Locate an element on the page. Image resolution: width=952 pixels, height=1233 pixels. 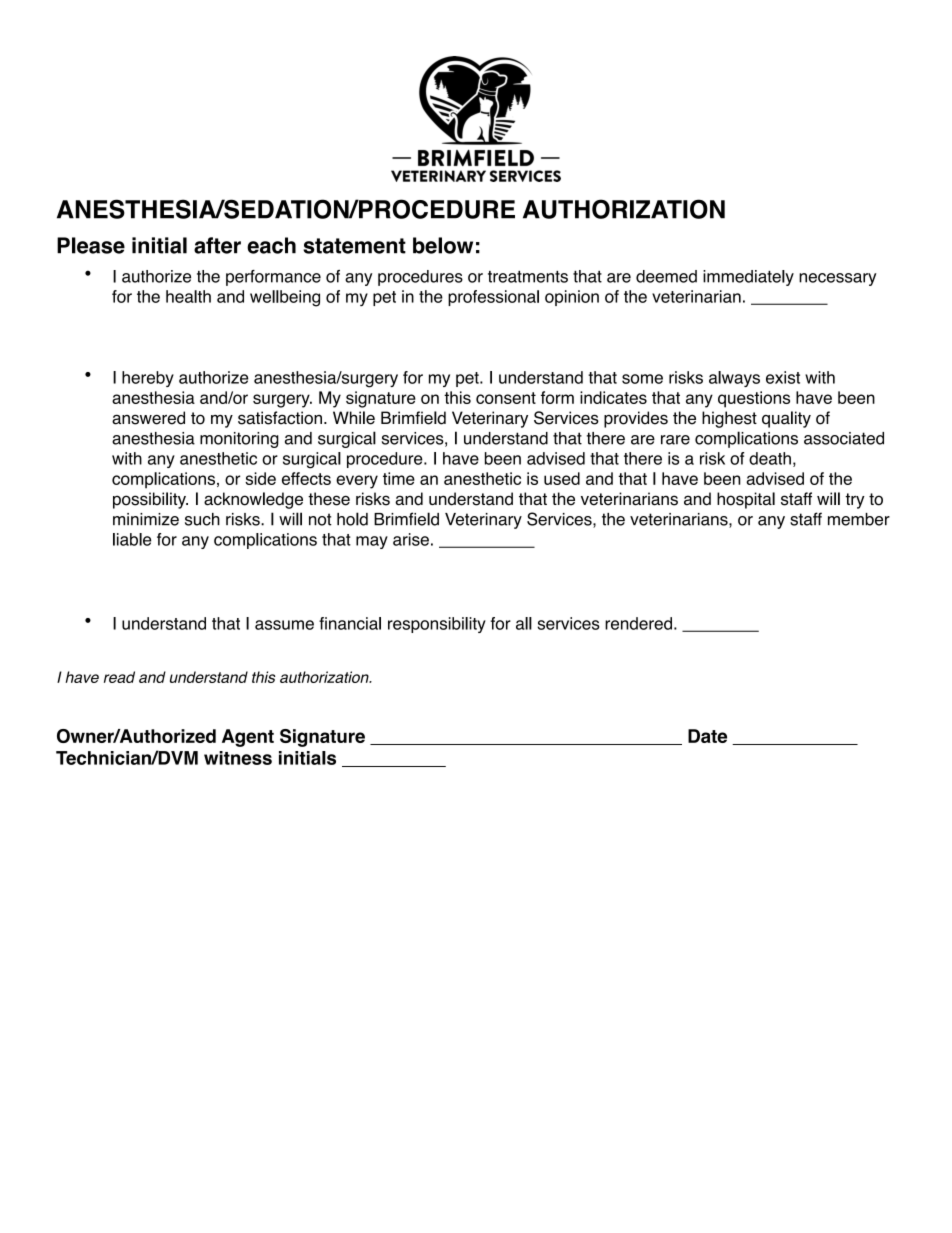
Date is located at coordinates (707, 736).
